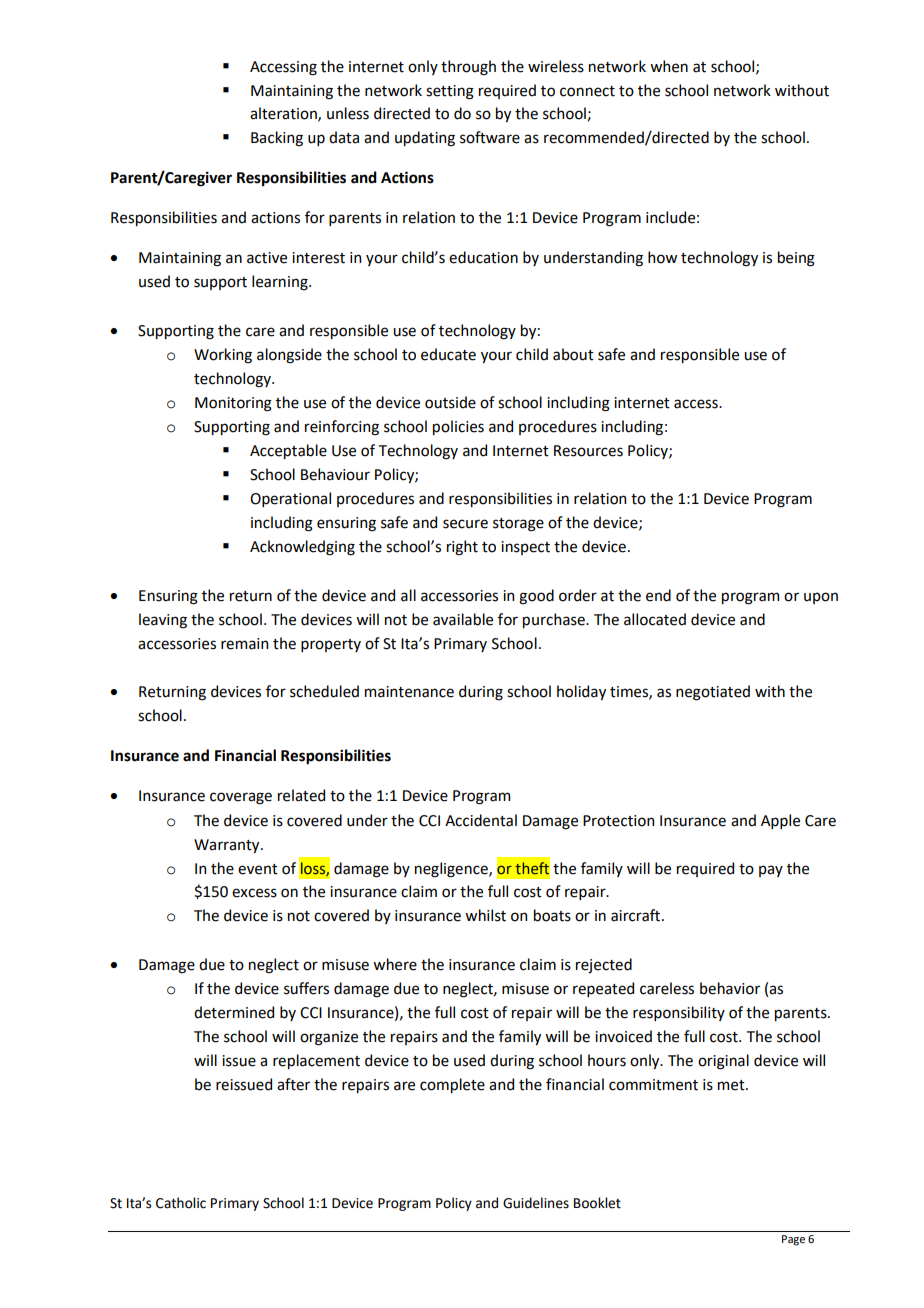 The height and width of the screenshot is (1308, 924). I want to click on being, so click(796, 259).
